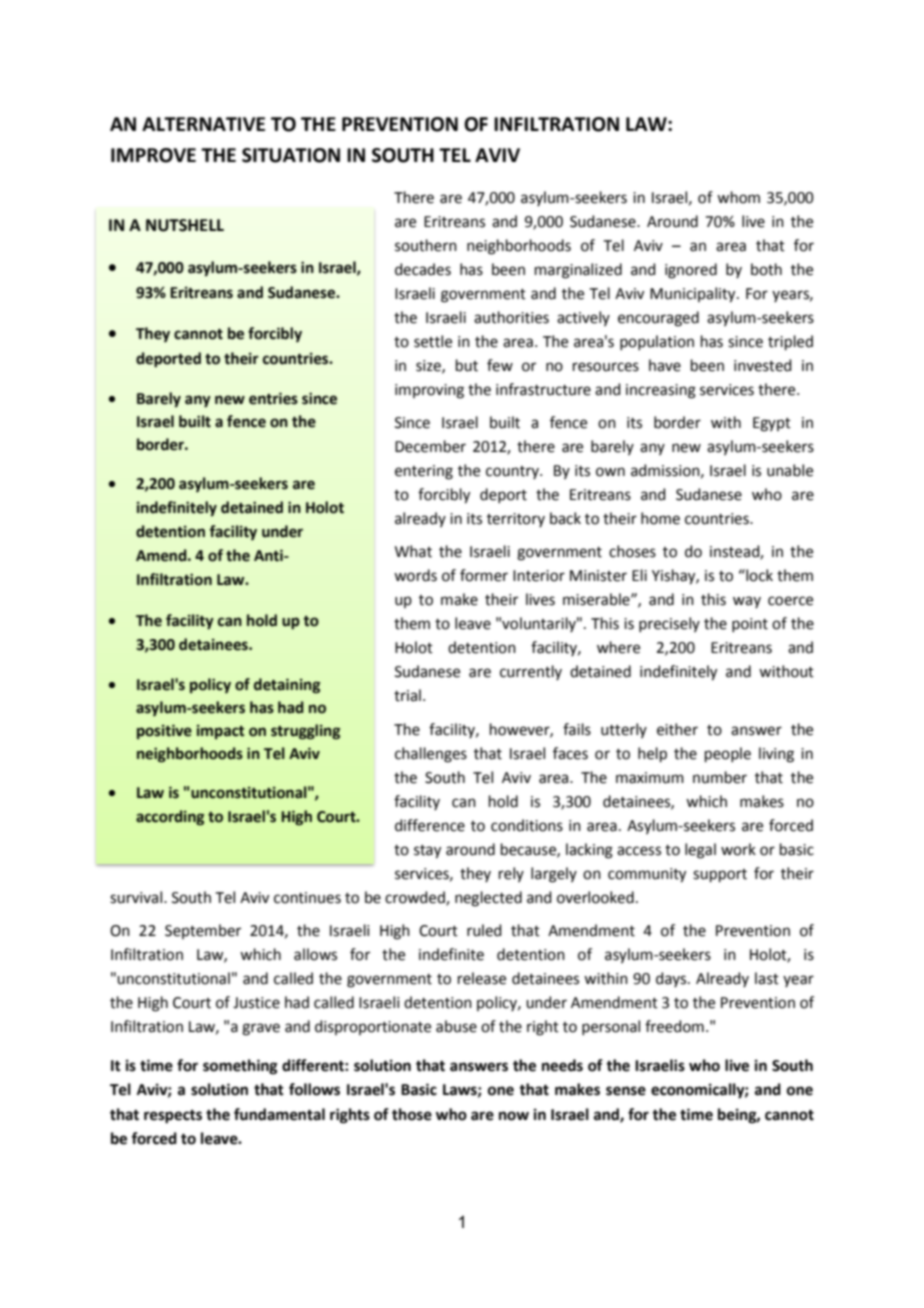  What do you see at coordinates (661, 391) in the image?
I see `increasing` at bounding box center [661, 391].
